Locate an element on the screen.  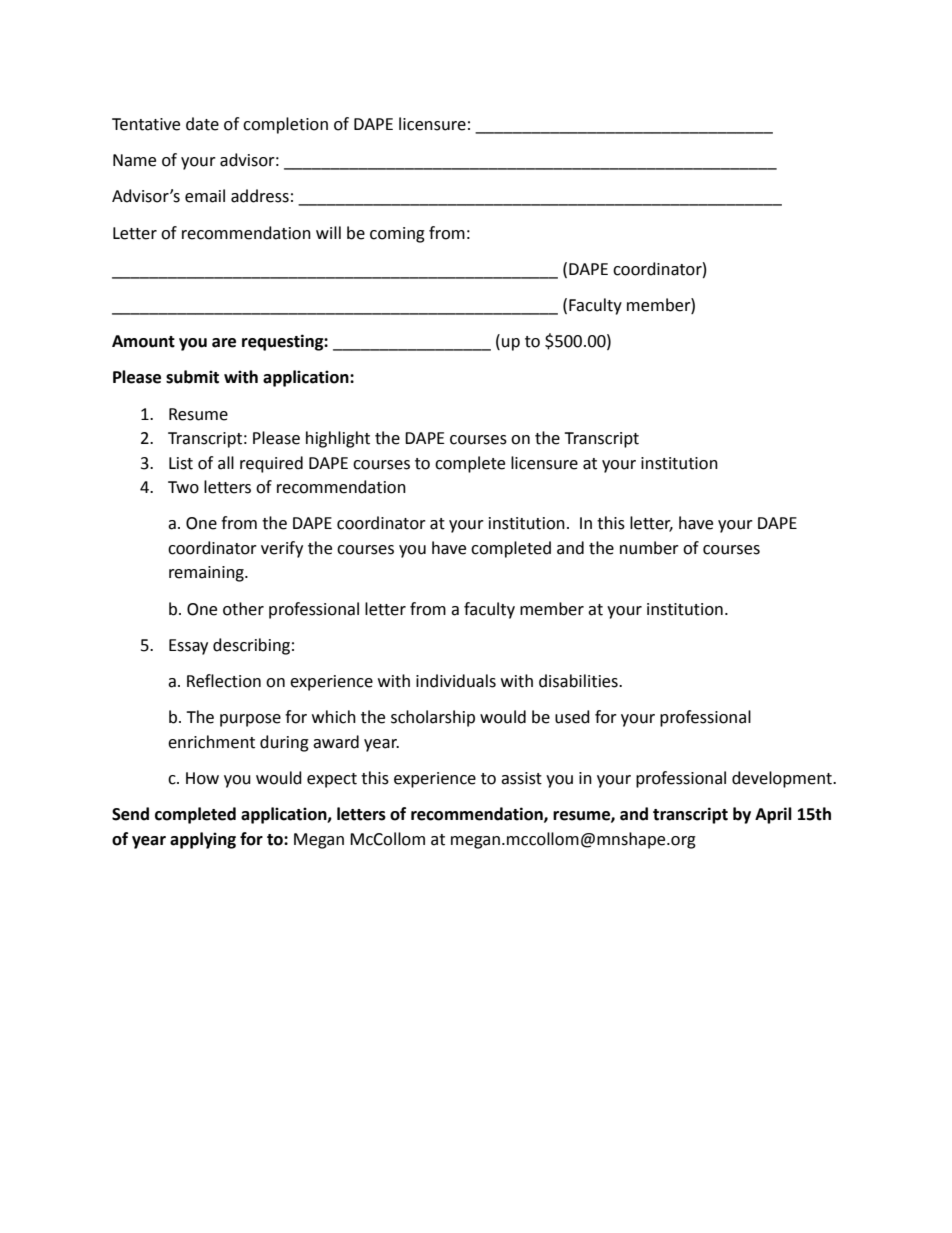
applying is located at coordinates (203, 840).
